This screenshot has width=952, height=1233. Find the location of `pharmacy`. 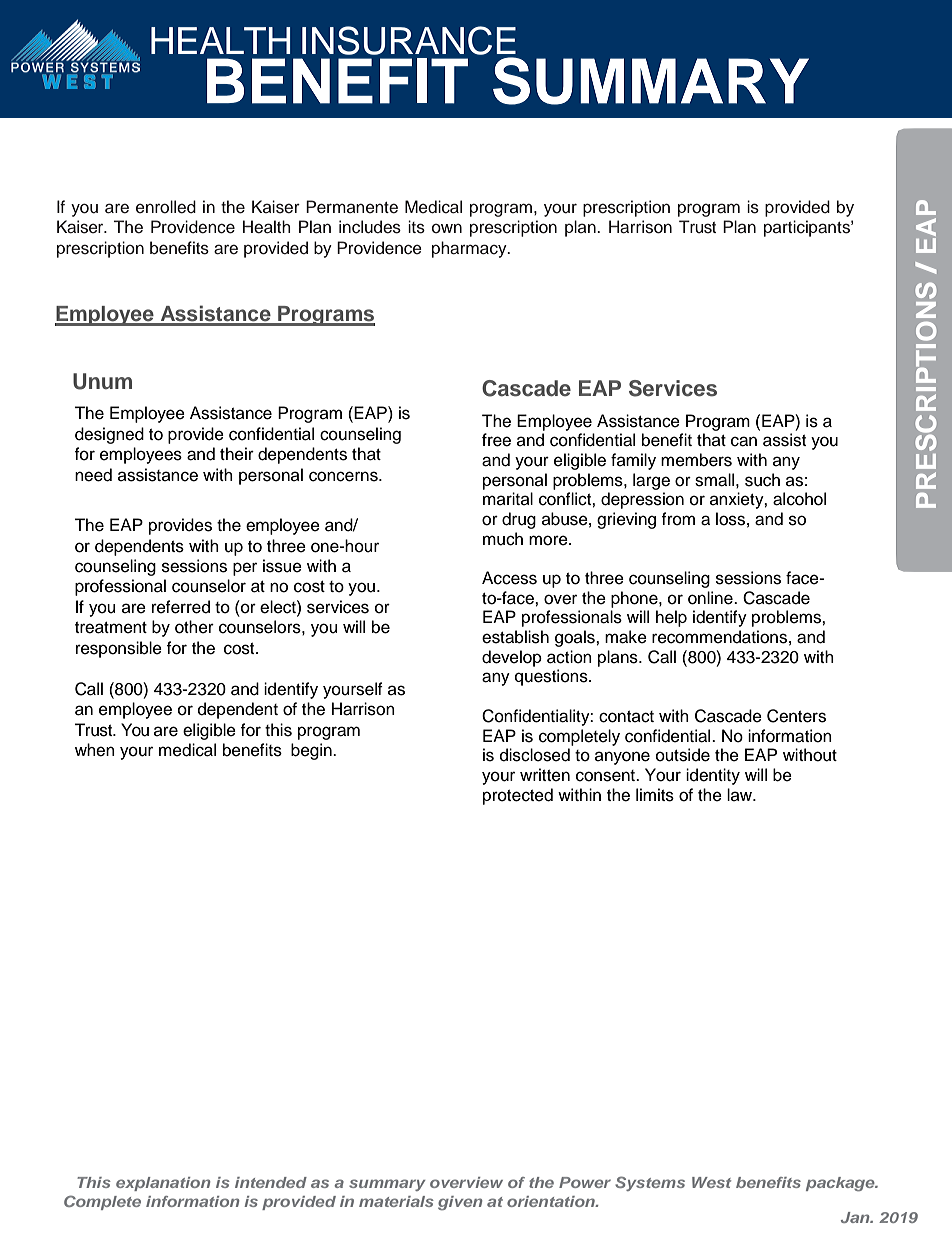

pharmacy is located at coordinates (470, 249).
